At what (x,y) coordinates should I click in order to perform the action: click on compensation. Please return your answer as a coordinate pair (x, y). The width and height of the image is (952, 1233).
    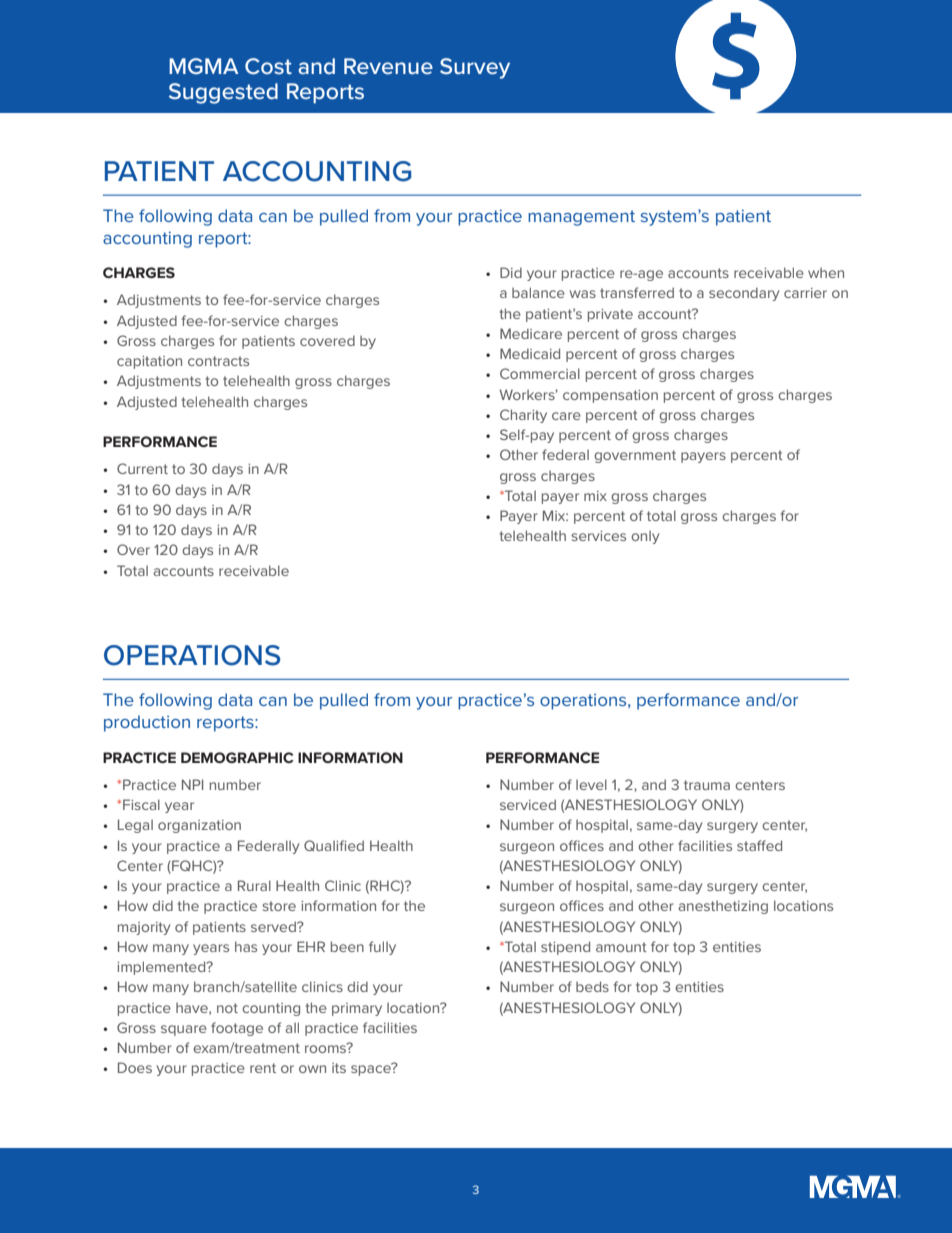
    Looking at the image, I should click on (610, 396).
